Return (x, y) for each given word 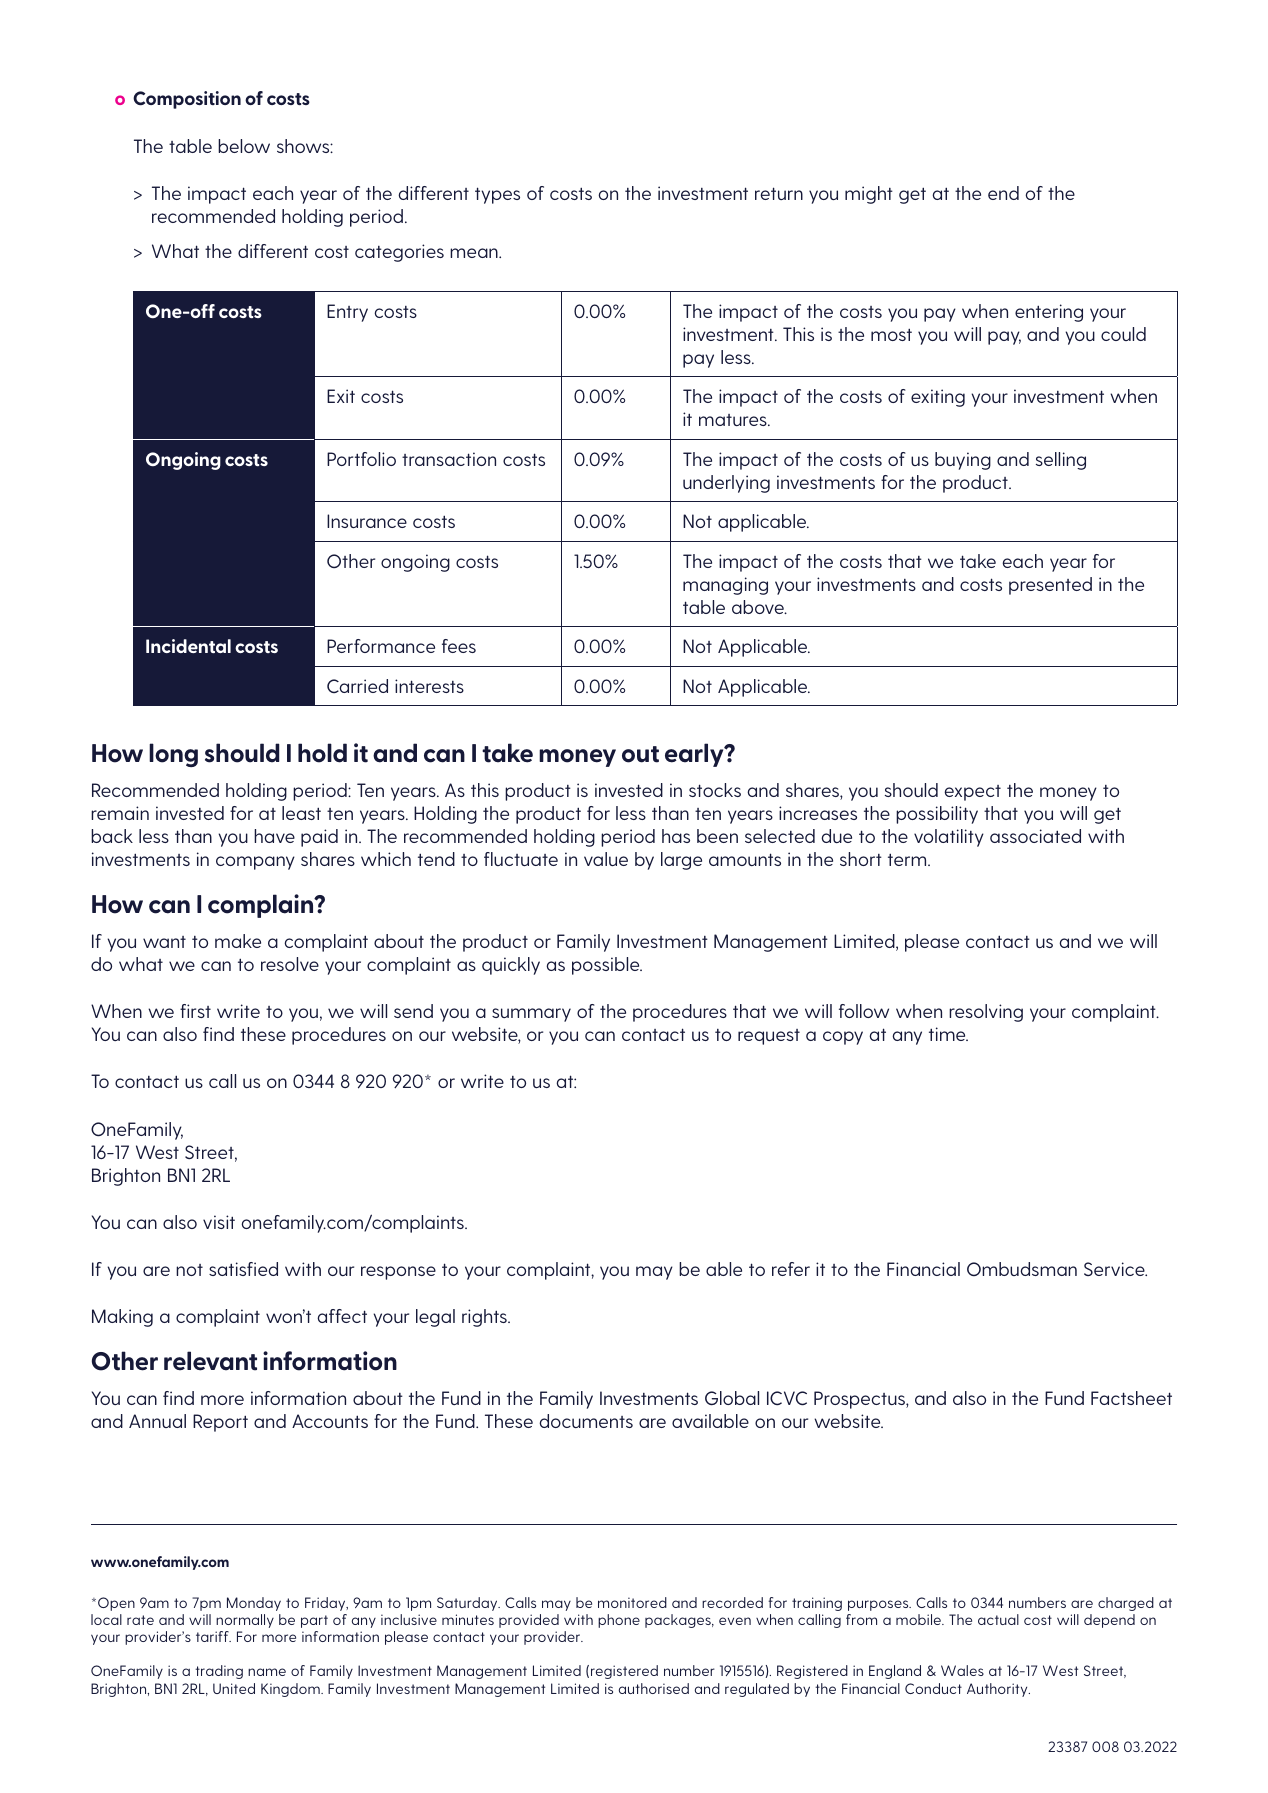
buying (963, 461)
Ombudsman (1022, 1269)
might (869, 195)
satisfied (243, 1269)
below (244, 146)
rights (485, 1318)
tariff (213, 1636)
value (606, 859)
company (255, 863)
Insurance (367, 521)
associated (1035, 836)
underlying (726, 484)
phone (619, 1621)
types (497, 195)
